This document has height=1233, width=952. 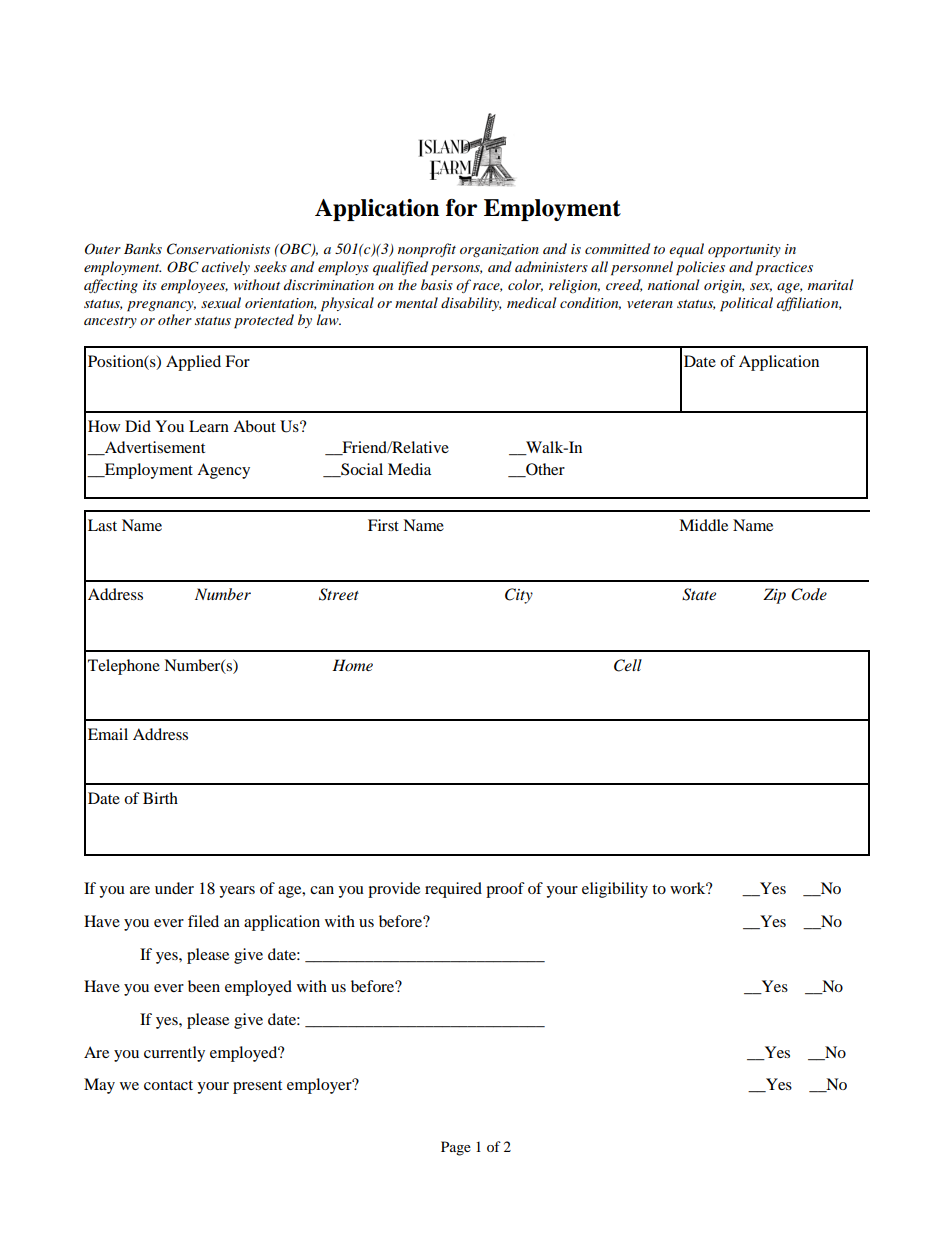 What do you see at coordinates (168, 1085) in the document?
I see `contact` at bounding box center [168, 1085].
